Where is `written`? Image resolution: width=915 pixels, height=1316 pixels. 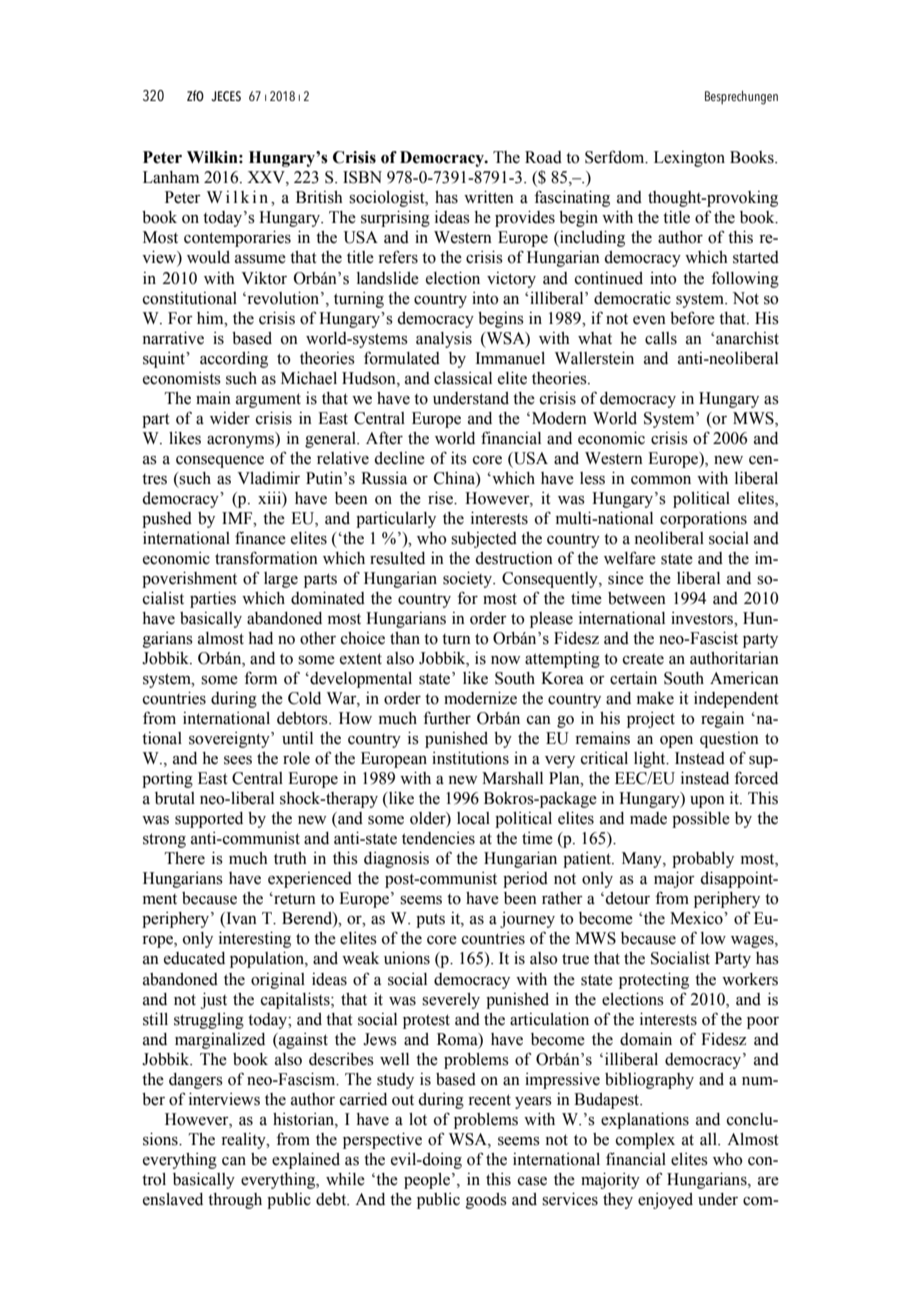
written is located at coordinates (489, 197).
